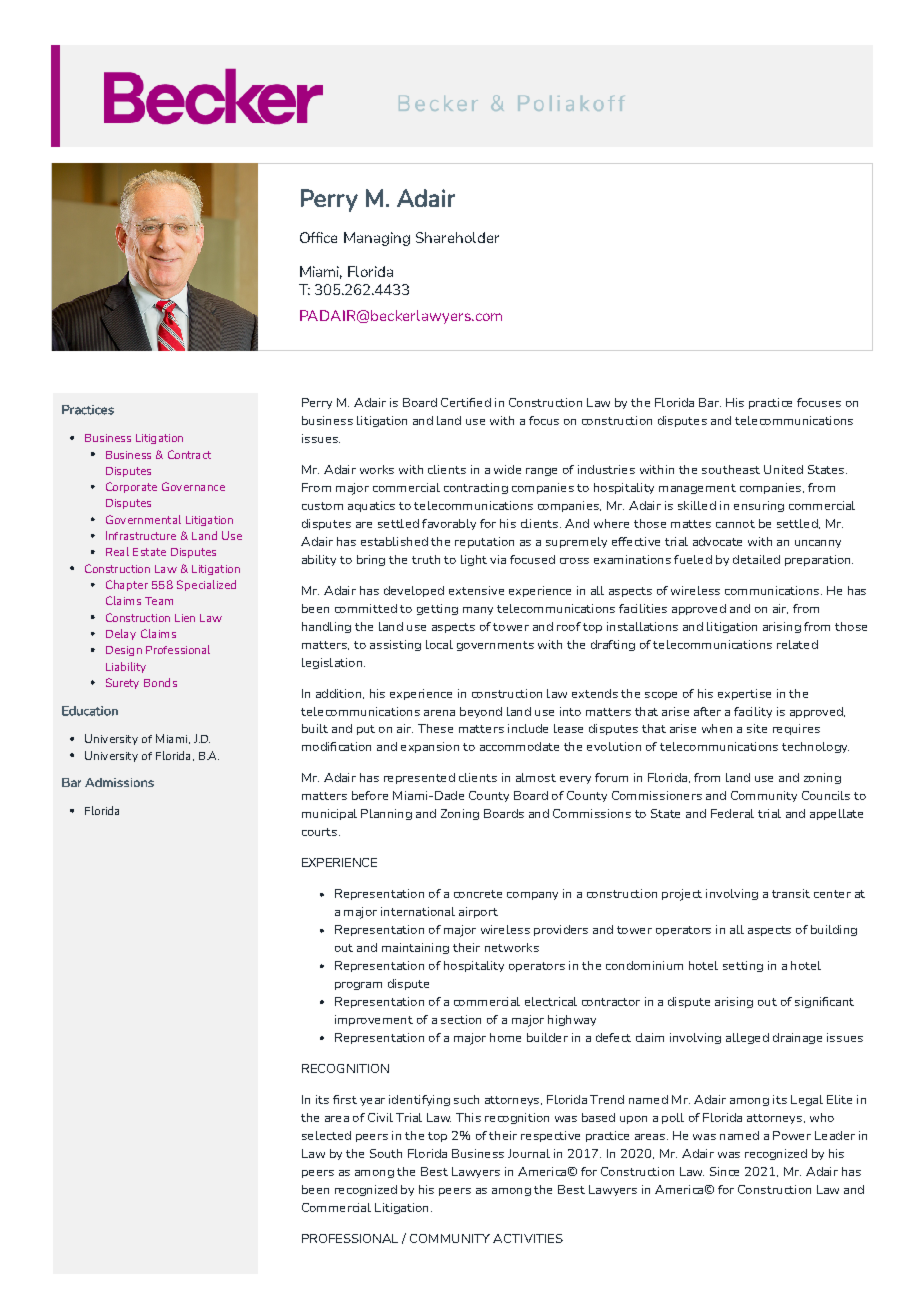 This document has height=1308, width=924. I want to click on United, so click(783, 469).
